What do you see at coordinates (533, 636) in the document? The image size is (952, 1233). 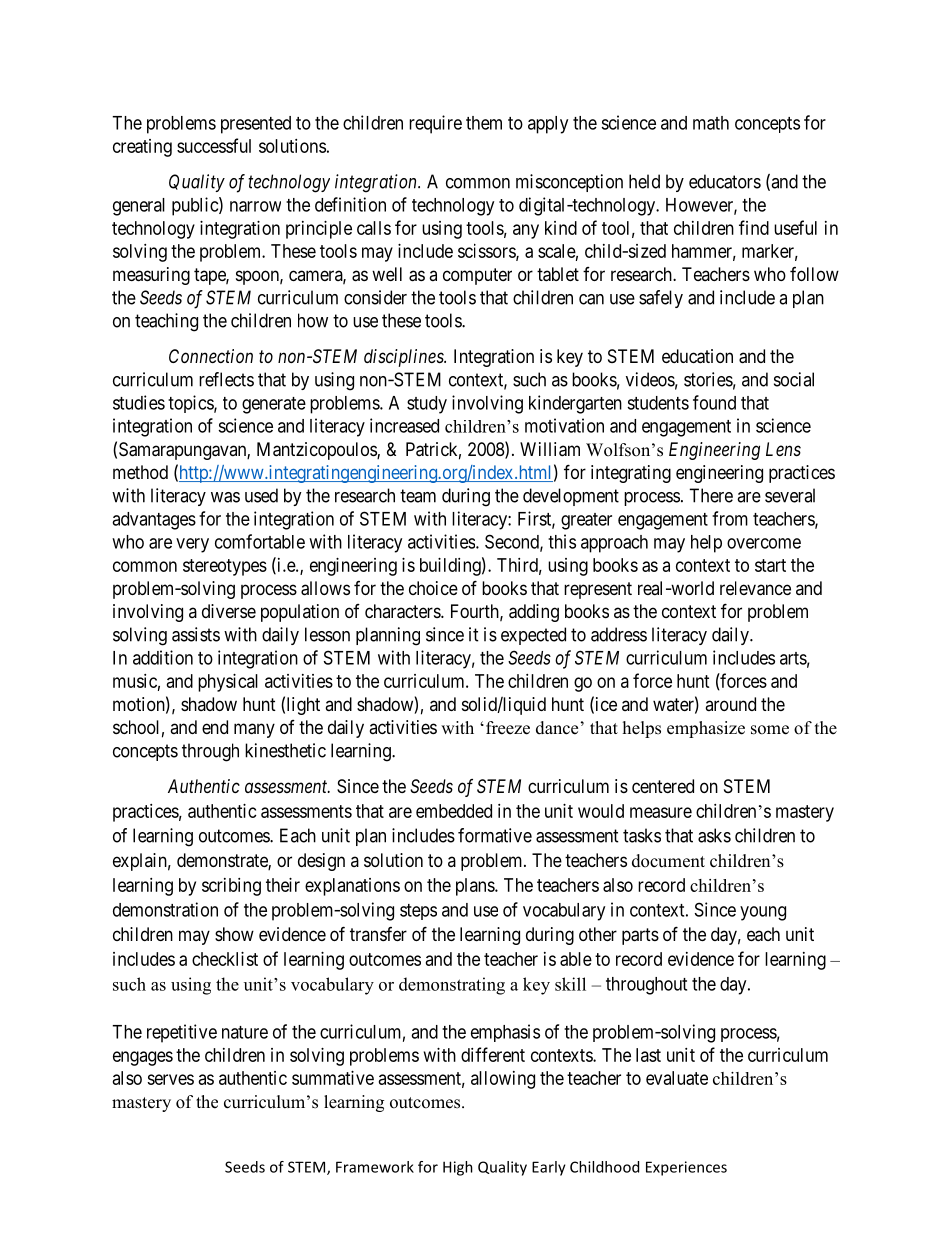 I see `expected` at bounding box center [533, 636].
